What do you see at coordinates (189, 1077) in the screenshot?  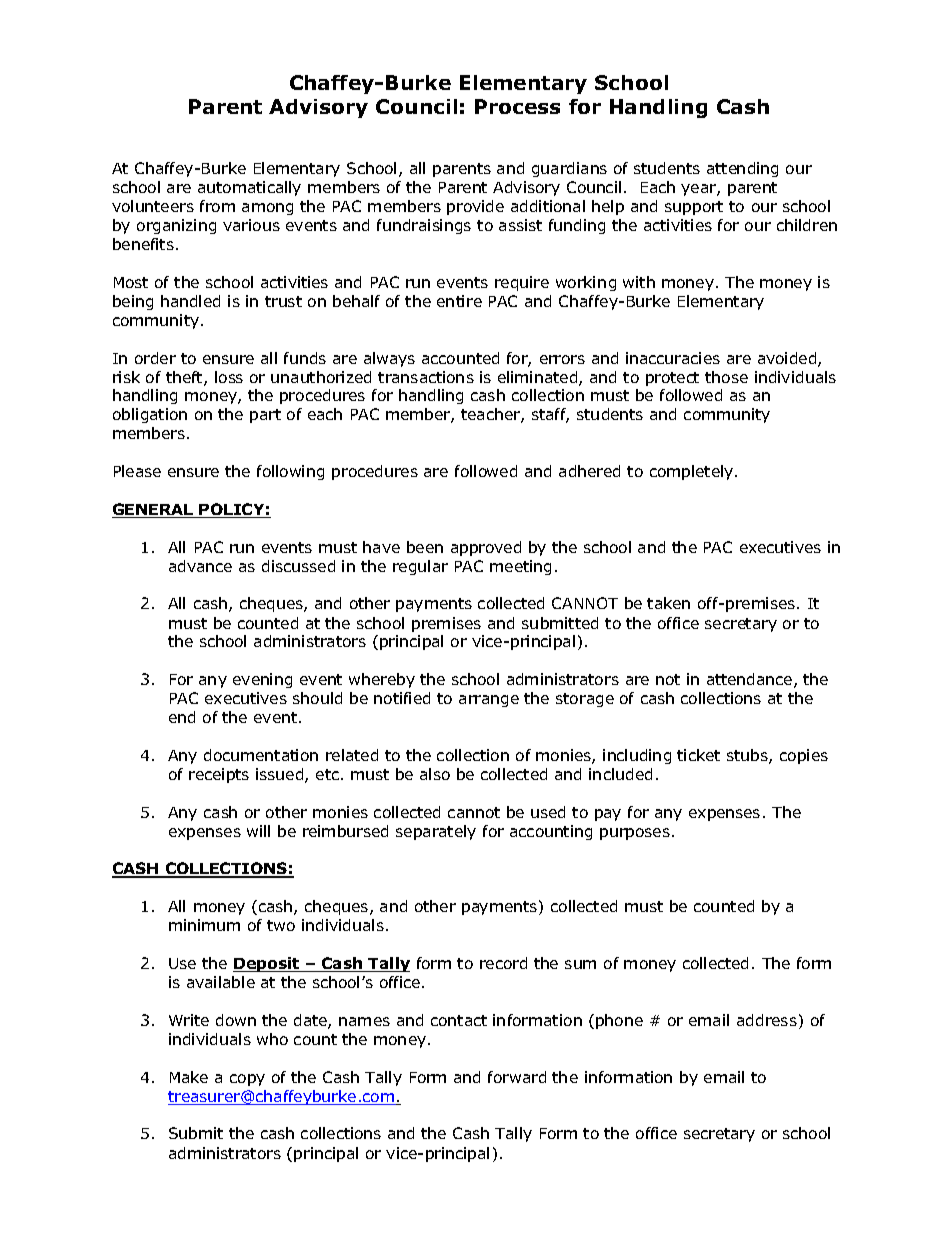 I see `Make` at bounding box center [189, 1077].
